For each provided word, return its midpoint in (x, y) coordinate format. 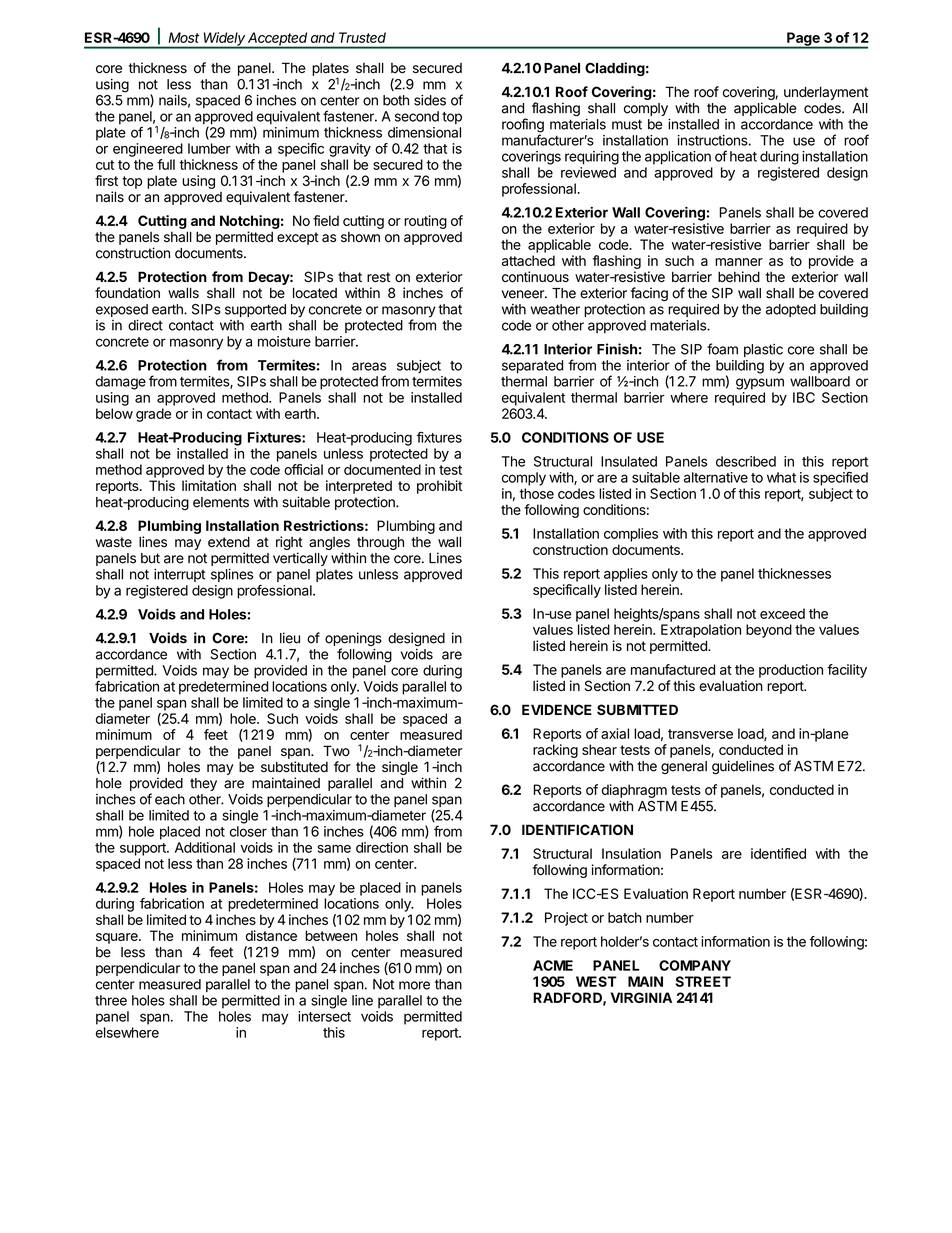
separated (532, 367)
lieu (290, 638)
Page (803, 40)
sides (430, 100)
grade (153, 415)
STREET (703, 981)
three (111, 1000)
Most (183, 37)
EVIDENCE (557, 709)
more (414, 985)
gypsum (760, 384)
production (791, 671)
